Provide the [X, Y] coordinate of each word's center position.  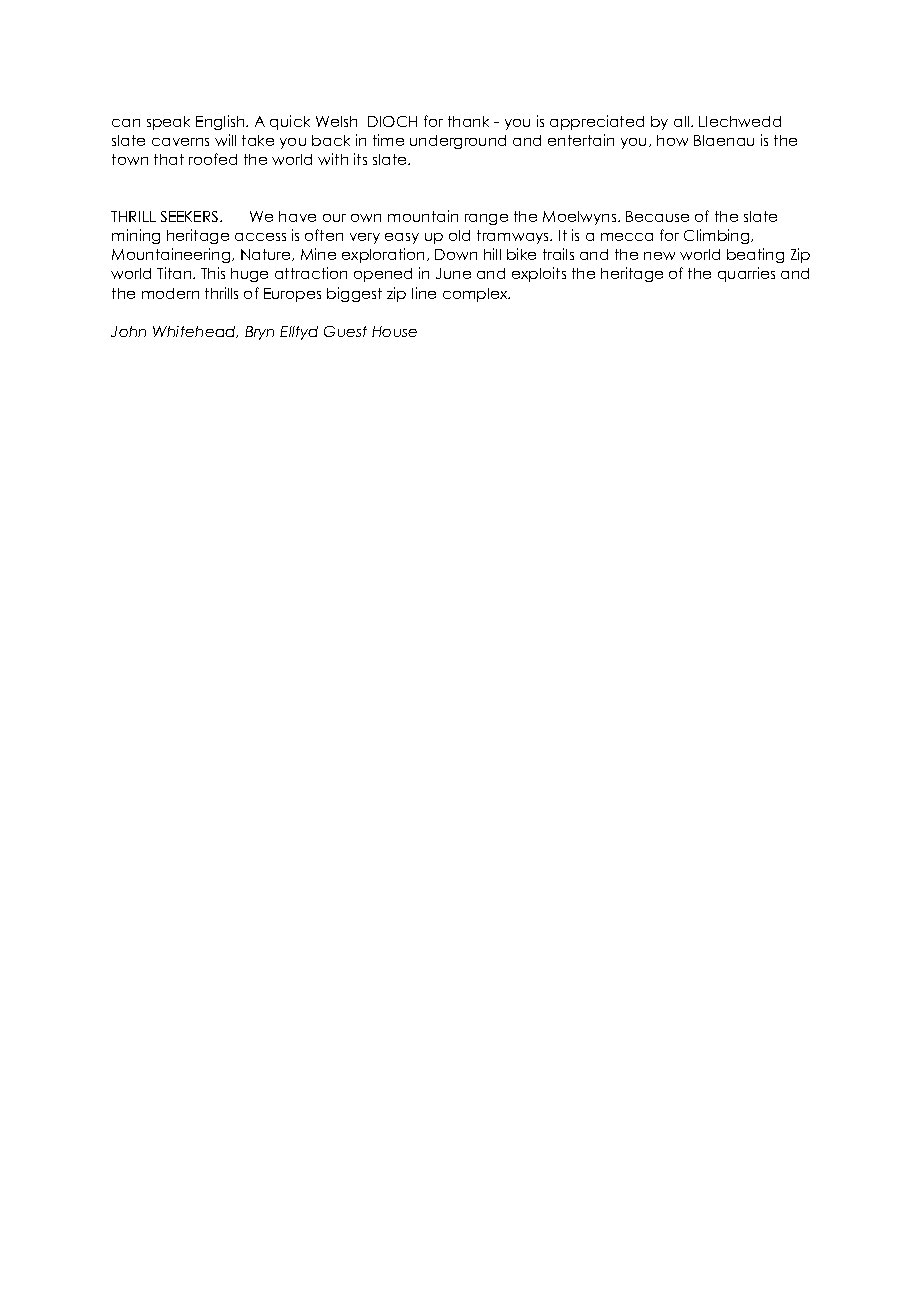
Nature [267, 255]
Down [456, 254]
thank [468, 121]
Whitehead [195, 332]
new [659, 256]
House [394, 331]
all [683, 121]
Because [657, 216]
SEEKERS [191, 216]
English [221, 122]
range [486, 219]
